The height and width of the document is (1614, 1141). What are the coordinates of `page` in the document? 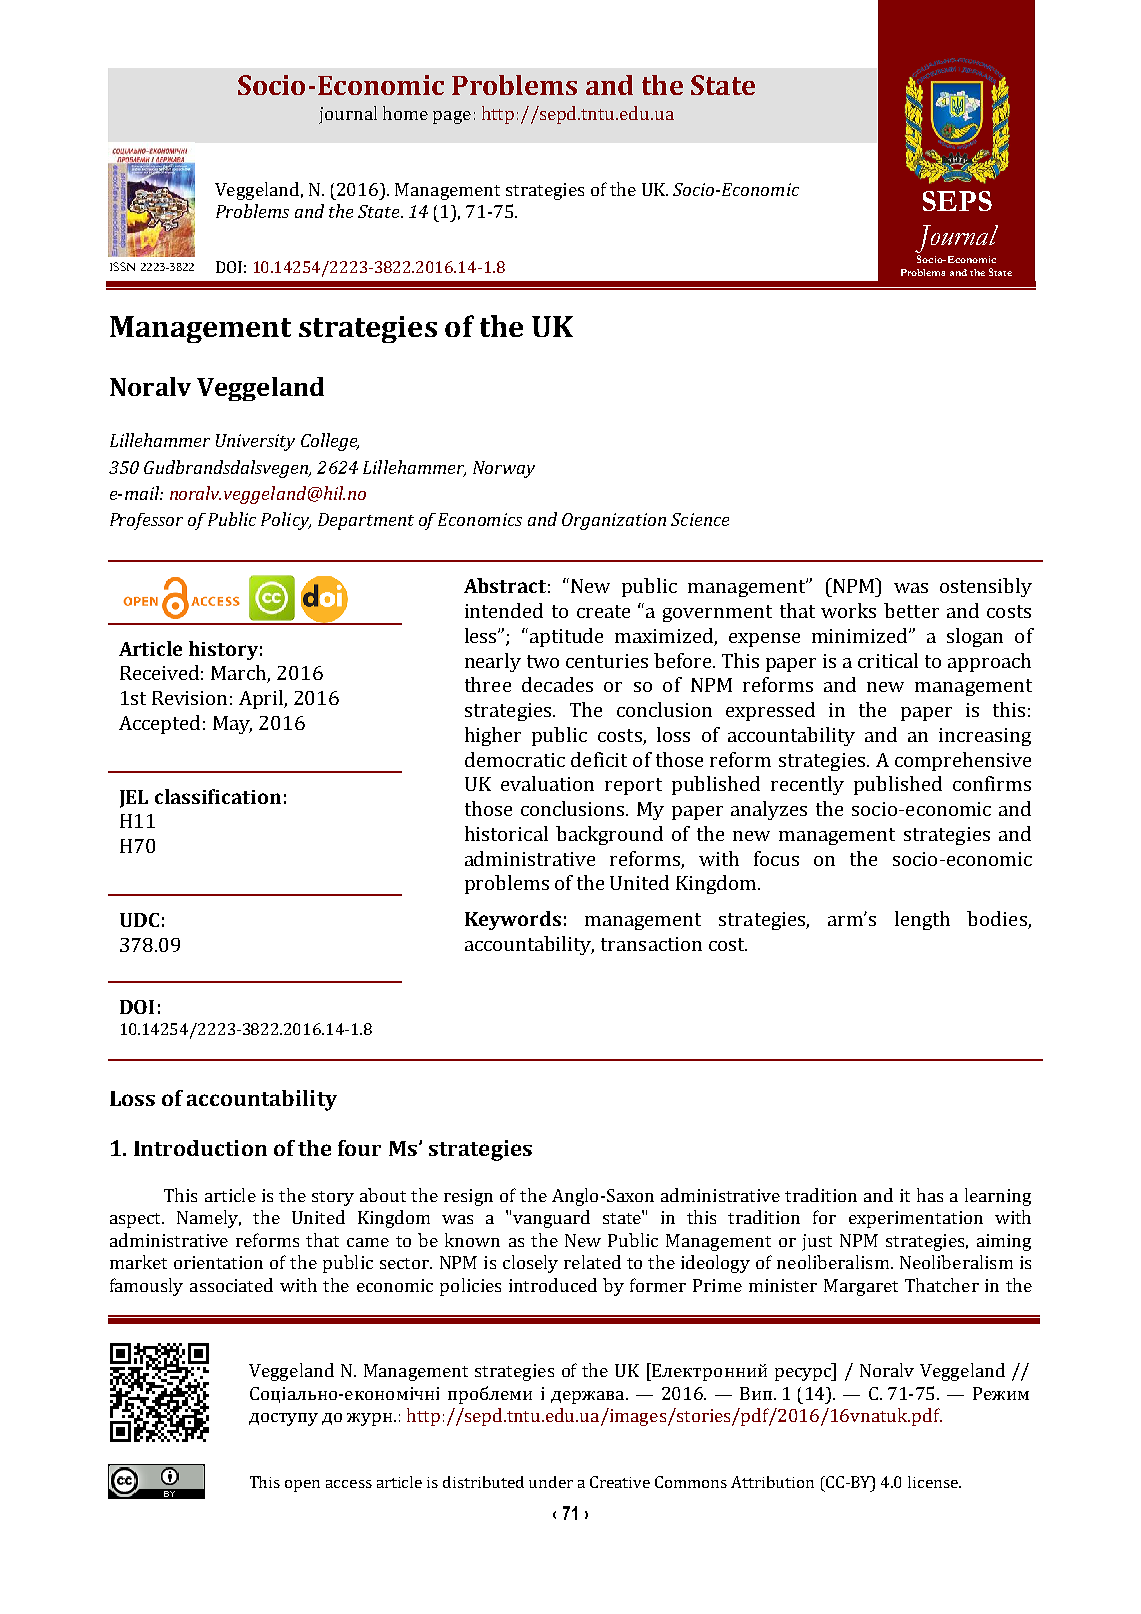 It's located at (452, 117).
